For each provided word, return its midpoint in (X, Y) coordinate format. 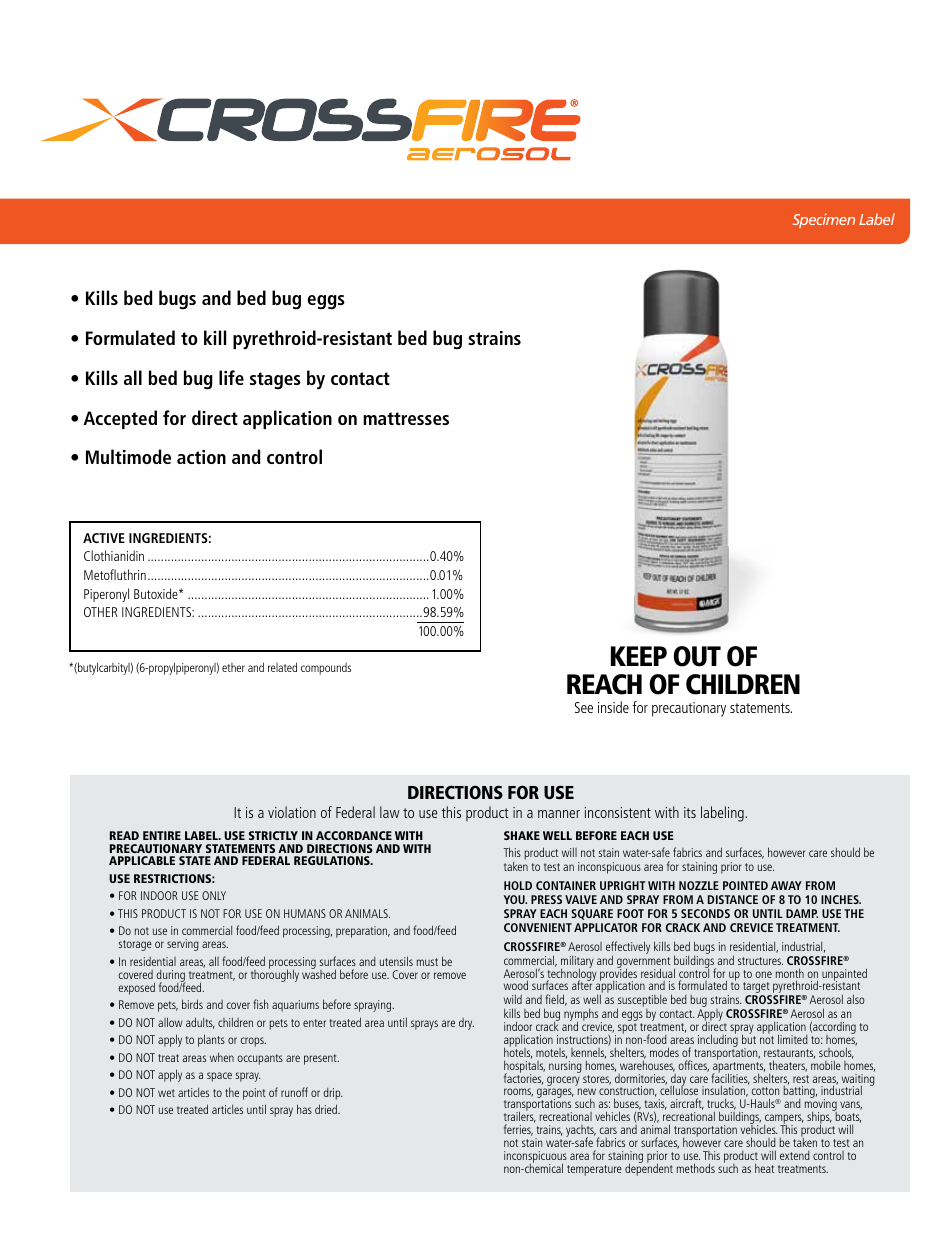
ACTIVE (104, 538)
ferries (518, 1130)
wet (166, 1093)
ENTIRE (162, 835)
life (231, 377)
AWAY (786, 885)
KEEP (639, 656)
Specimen (824, 220)
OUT (697, 656)
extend (795, 1155)
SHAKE (522, 835)
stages (275, 381)
